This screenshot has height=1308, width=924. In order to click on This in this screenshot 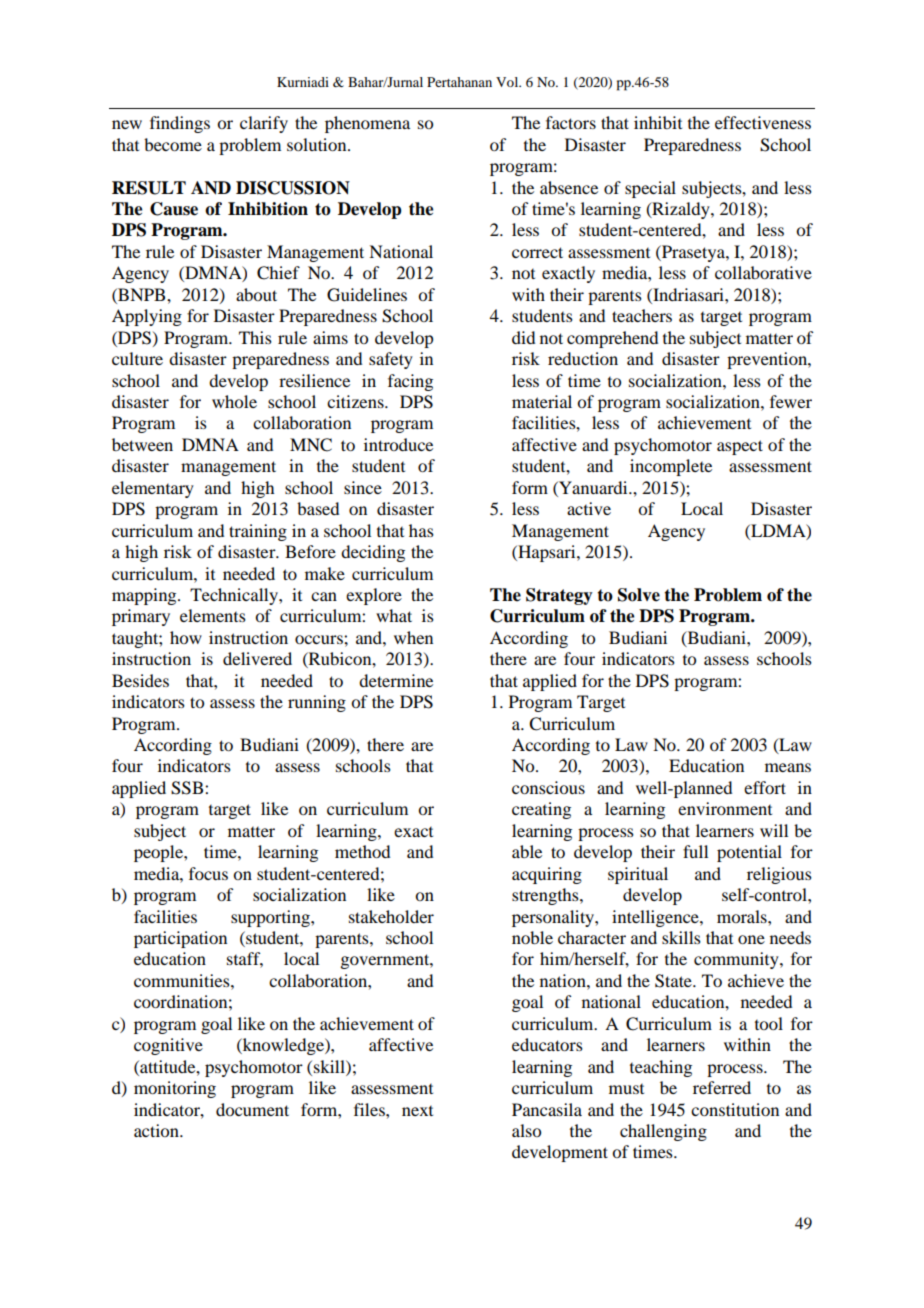, I will do `click(255, 337)`.
